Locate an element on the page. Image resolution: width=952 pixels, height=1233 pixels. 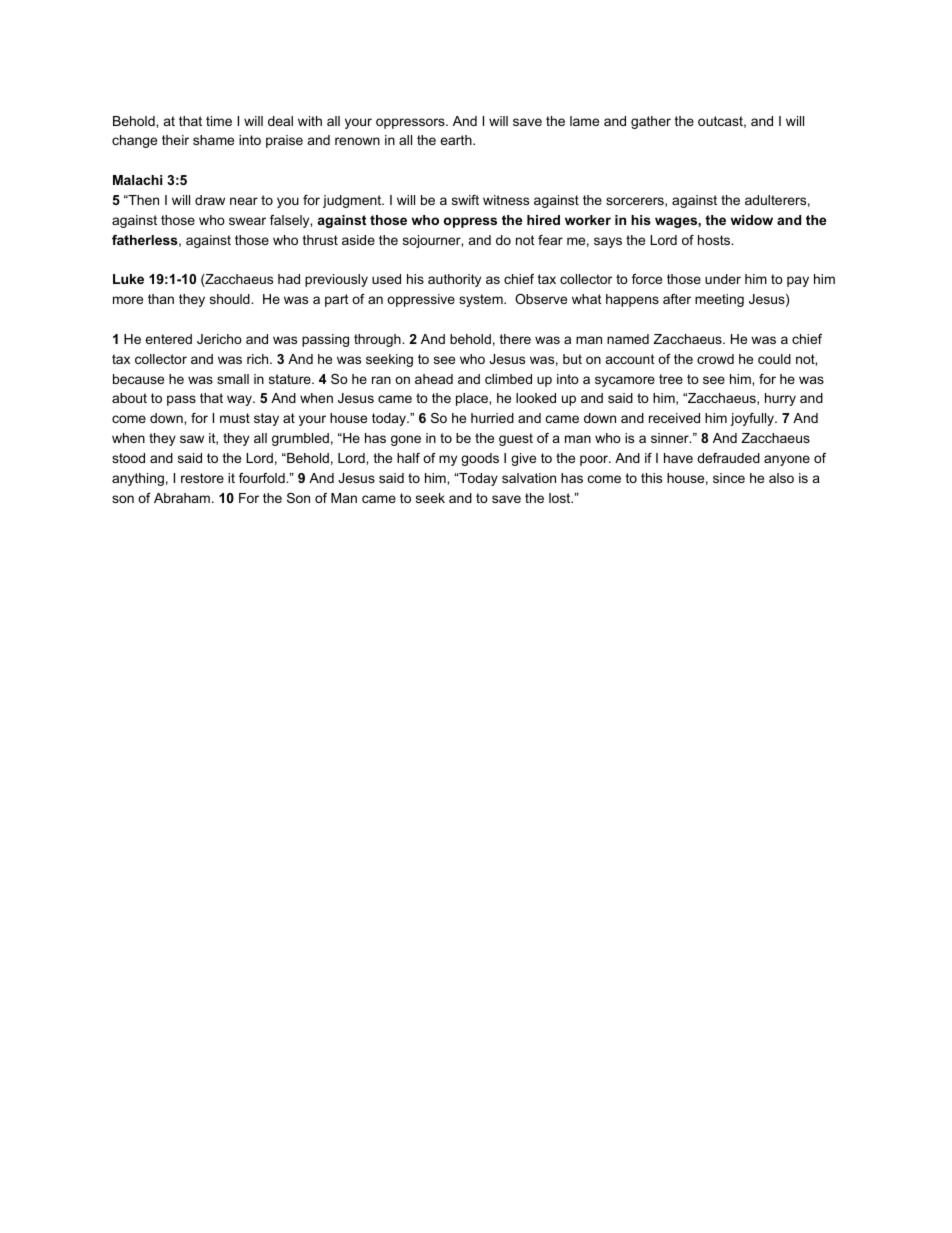
restore is located at coordinates (202, 478).
